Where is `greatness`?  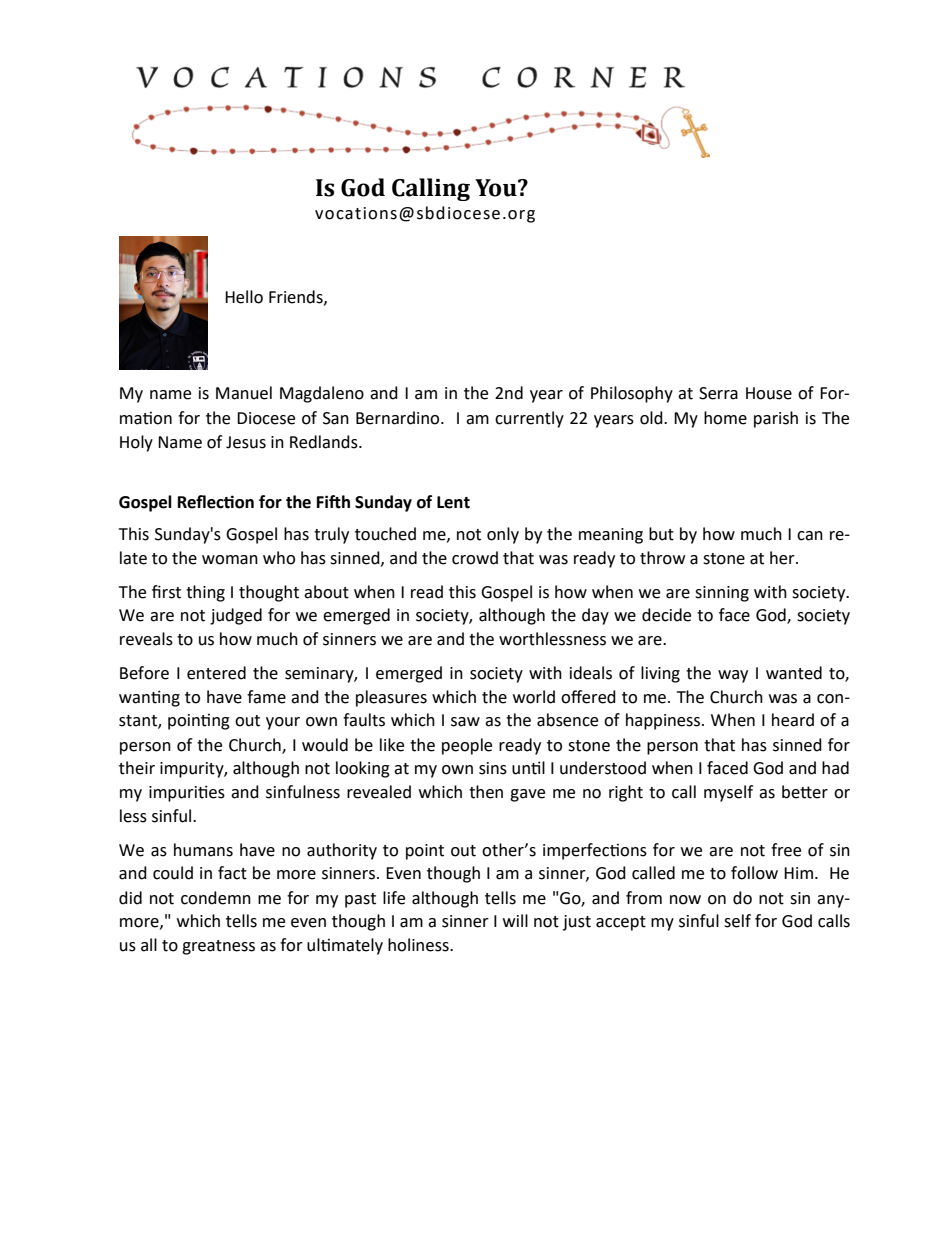 greatness is located at coordinates (218, 947).
